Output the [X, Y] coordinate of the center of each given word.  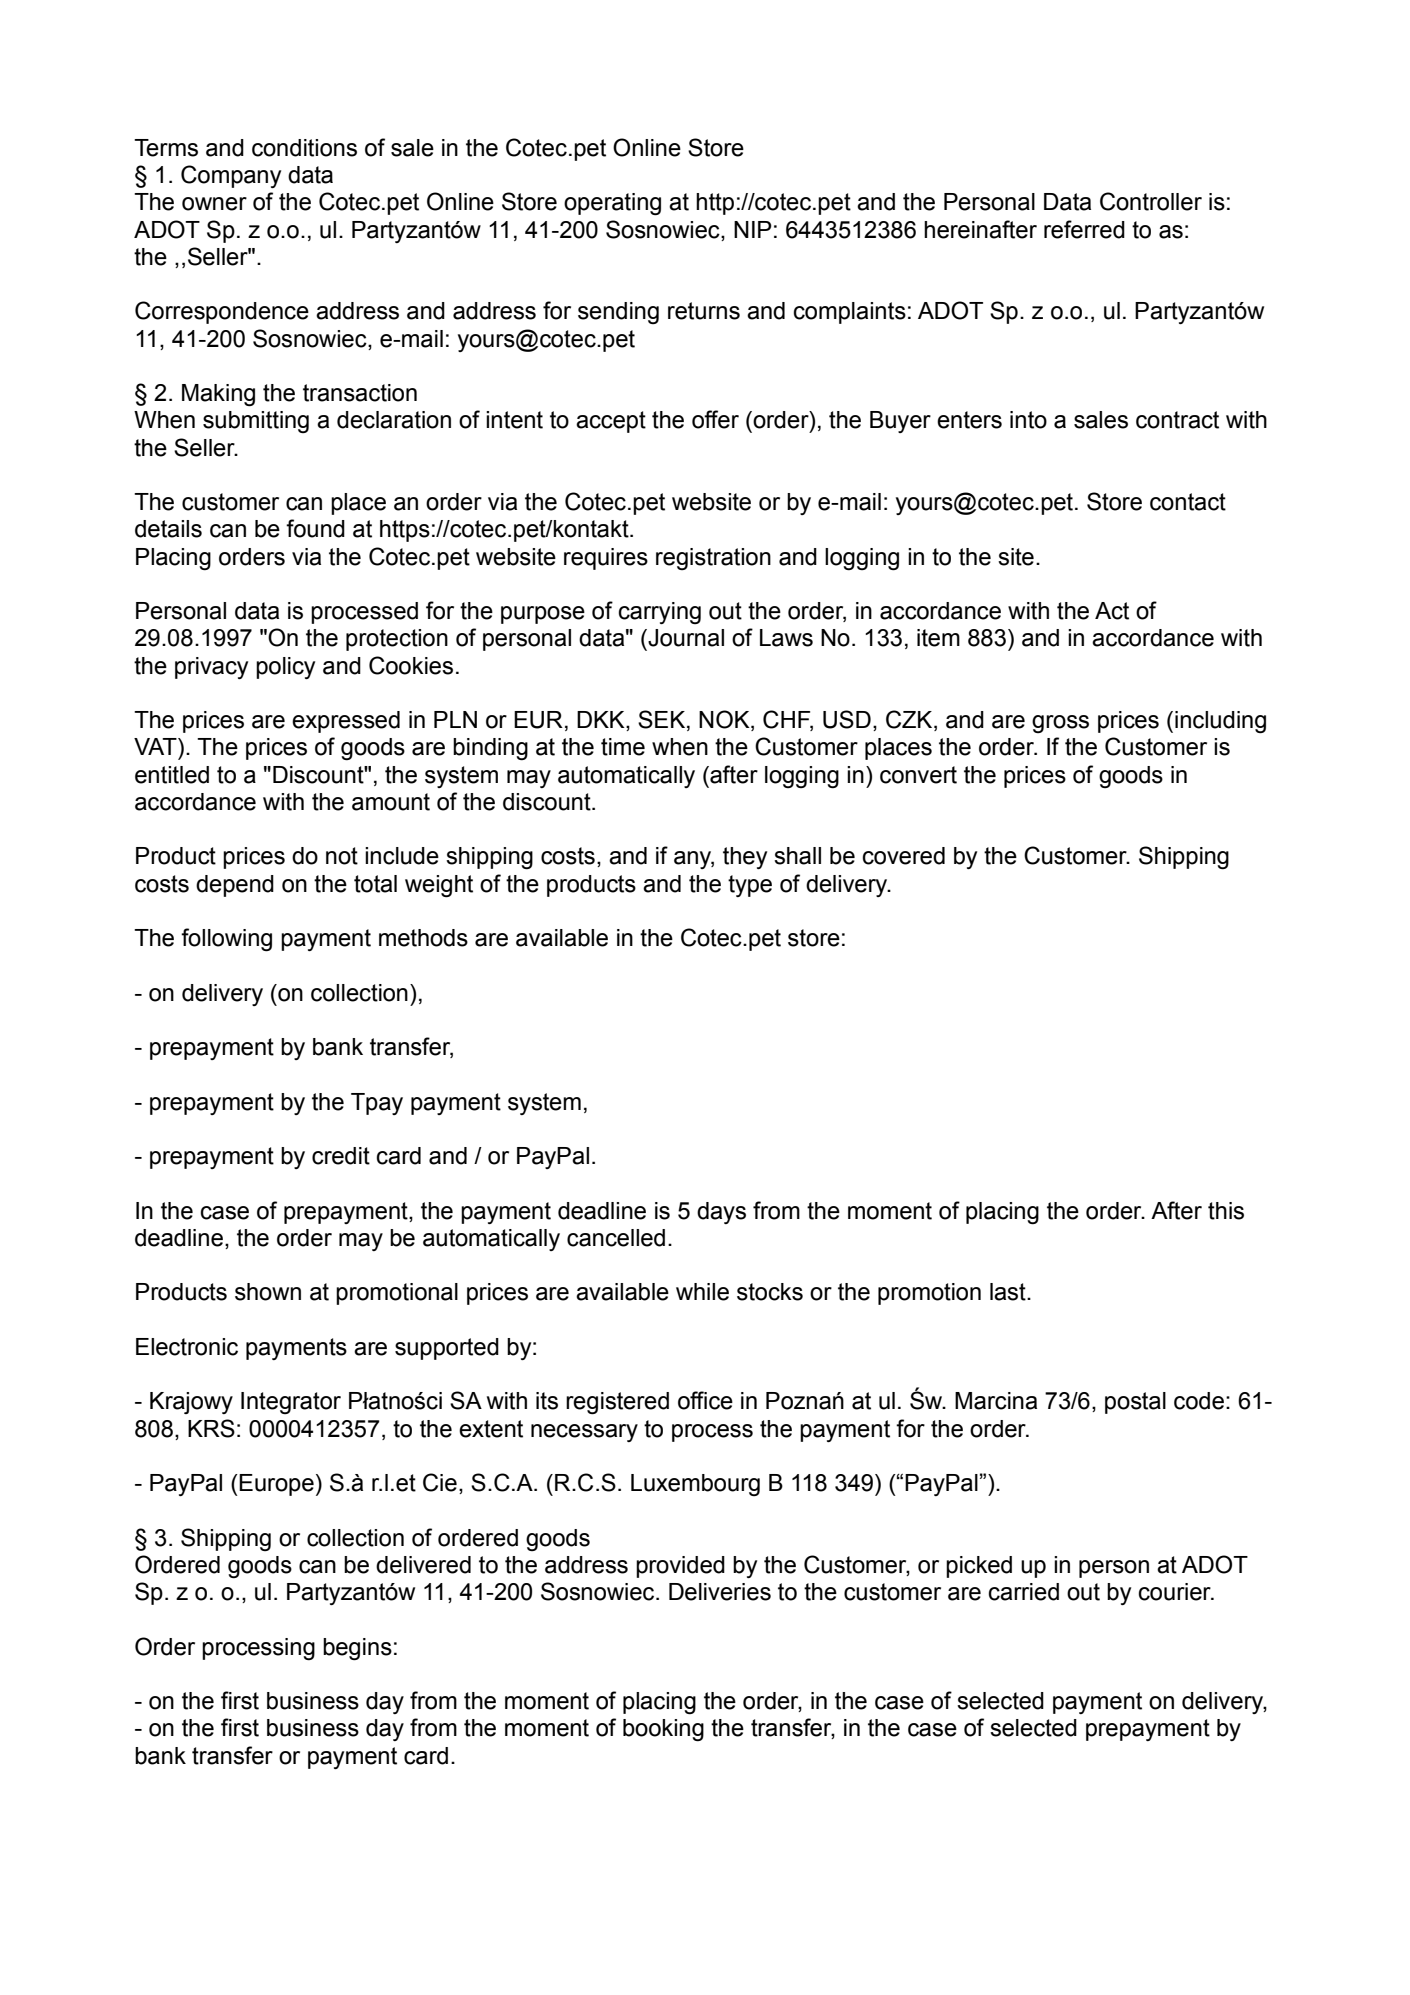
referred [1084, 229]
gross [1060, 724]
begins [357, 1649]
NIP [753, 229]
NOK [725, 720]
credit [341, 1156]
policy [285, 668]
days [721, 1213]
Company [231, 176]
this [1226, 1211]
